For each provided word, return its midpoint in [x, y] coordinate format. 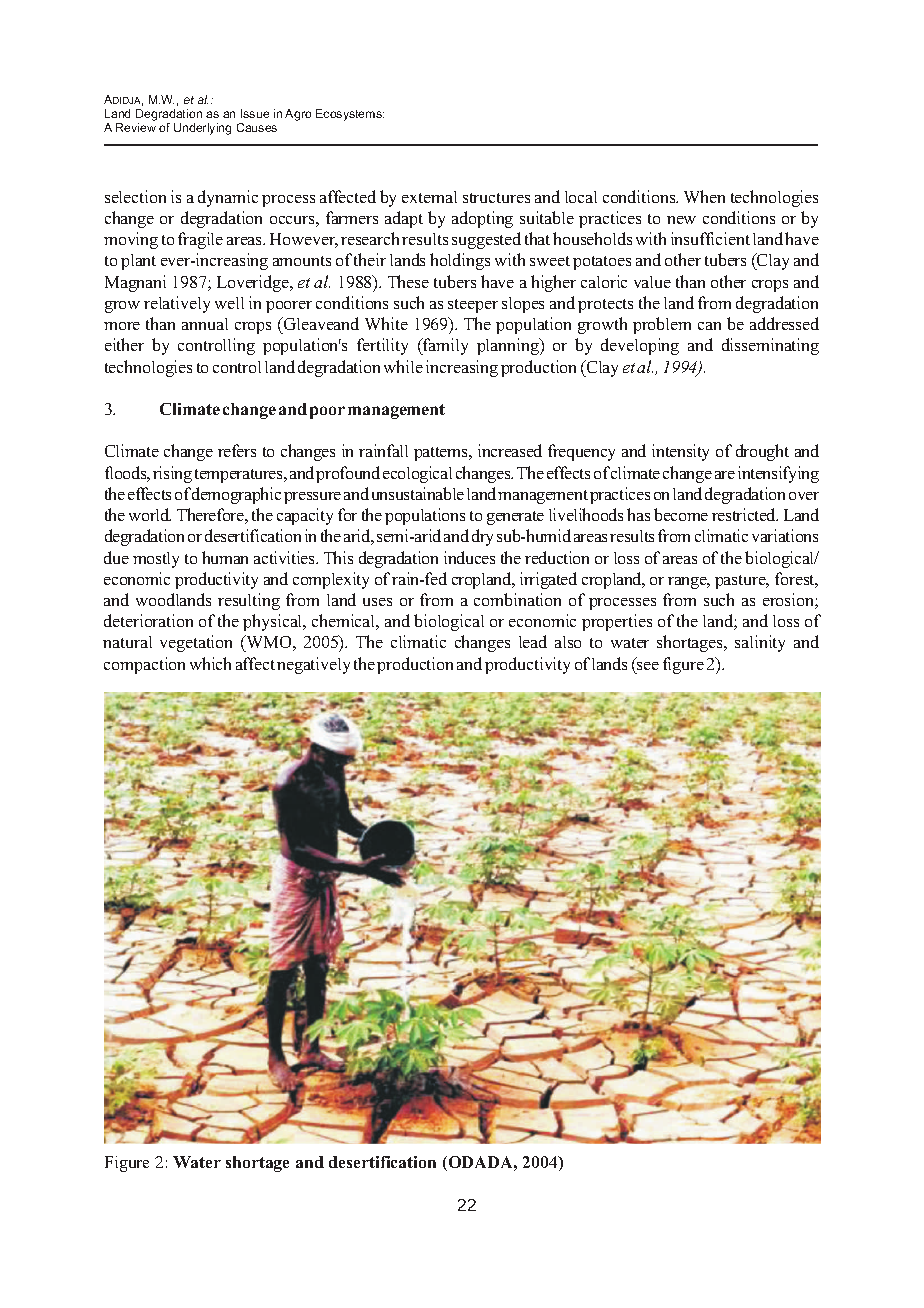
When [704, 196]
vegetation [196, 643]
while [403, 366]
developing [640, 346]
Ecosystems [350, 115]
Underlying [202, 129]
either [124, 344]
